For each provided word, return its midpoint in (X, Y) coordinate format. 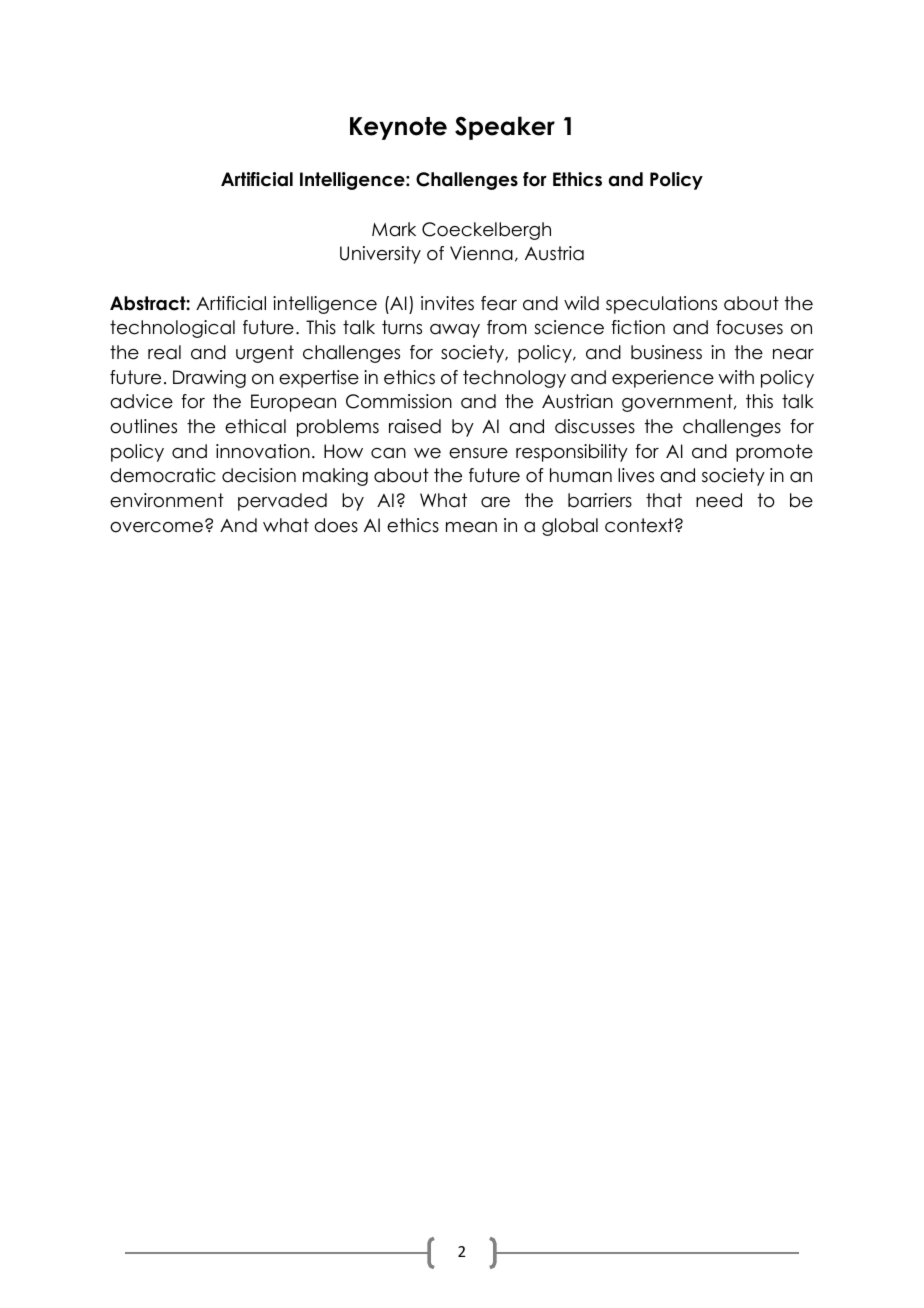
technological (172, 329)
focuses (749, 327)
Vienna (481, 253)
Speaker (505, 128)
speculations (661, 305)
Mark (394, 229)
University (380, 255)
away (455, 331)
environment (167, 500)
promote (774, 453)
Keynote (398, 128)
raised (415, 426)
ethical (255, 426)
